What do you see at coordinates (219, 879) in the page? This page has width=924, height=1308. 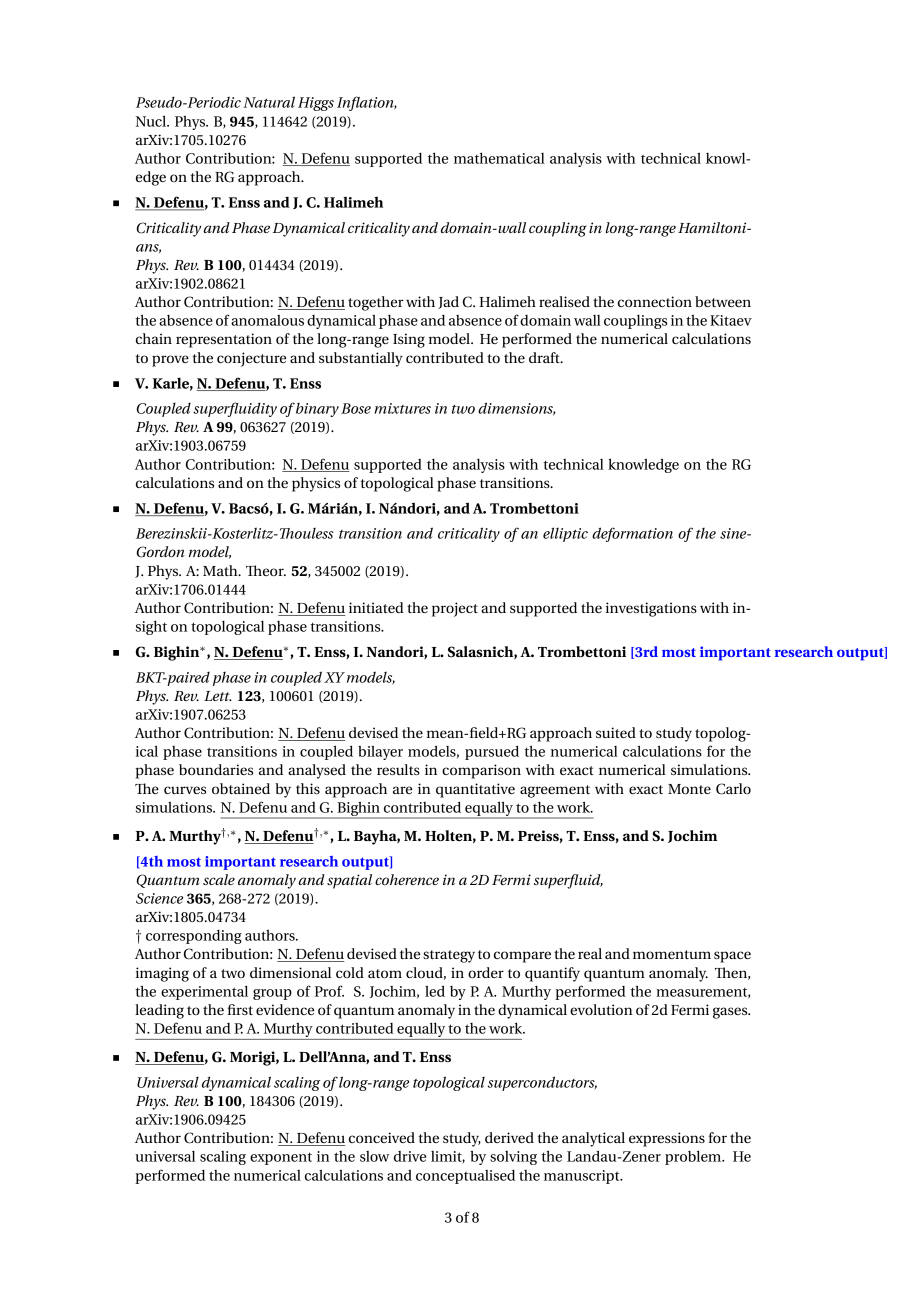 I see `scale` at bounding box center [219, 879].
